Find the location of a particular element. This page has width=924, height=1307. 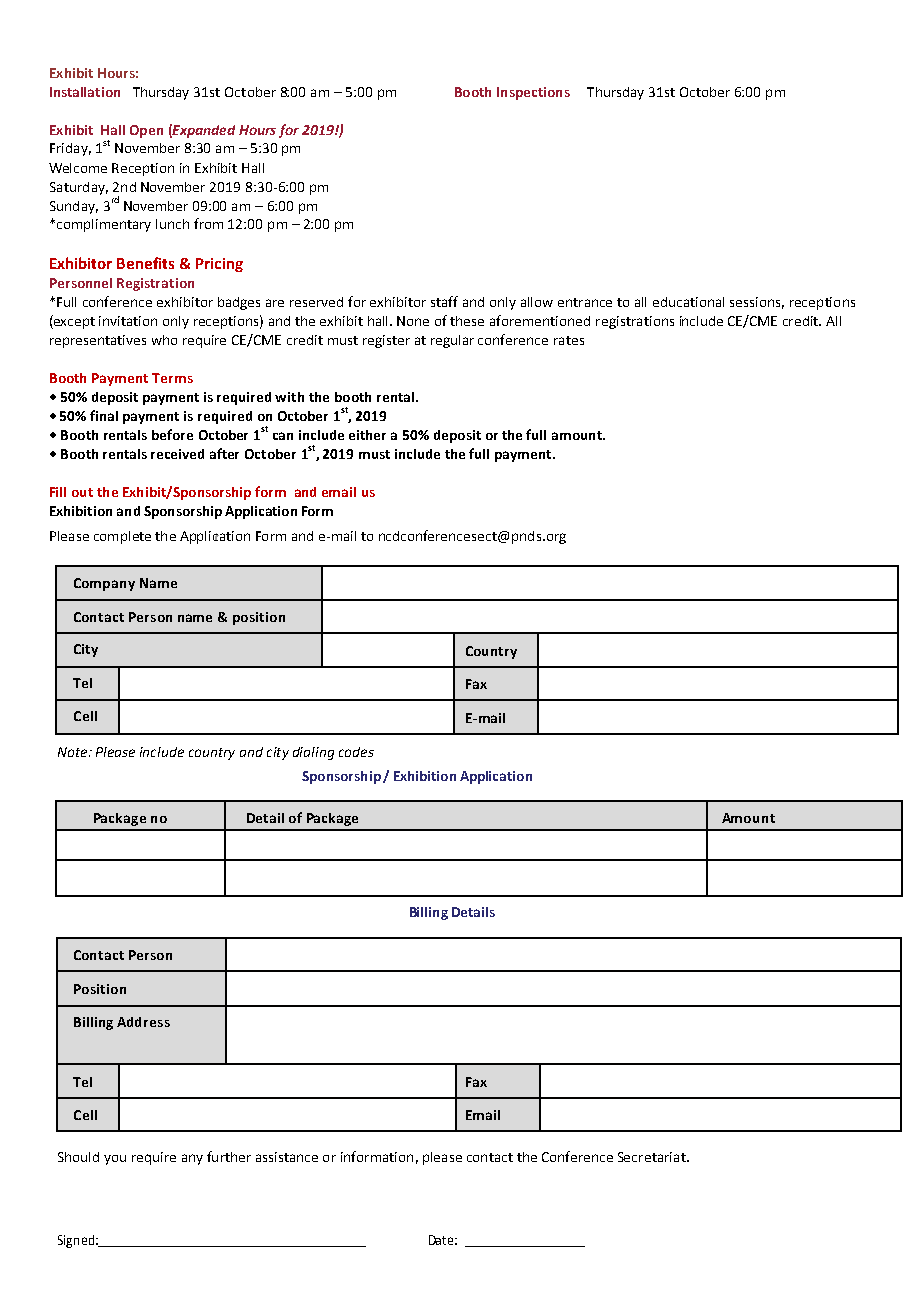

Inspections is located at coordinates (533, 93).
